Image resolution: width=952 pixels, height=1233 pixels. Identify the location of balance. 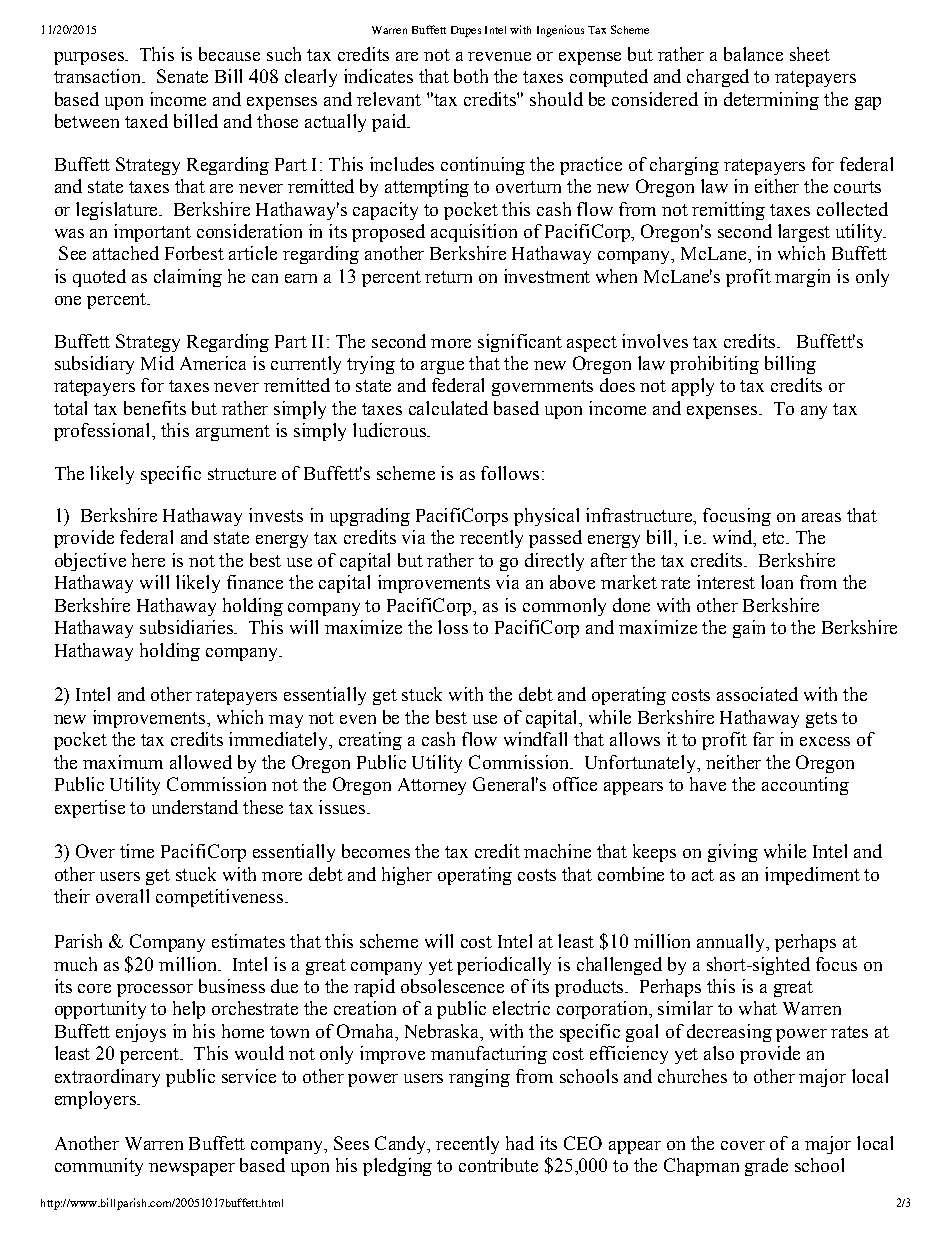
(753, 54).
